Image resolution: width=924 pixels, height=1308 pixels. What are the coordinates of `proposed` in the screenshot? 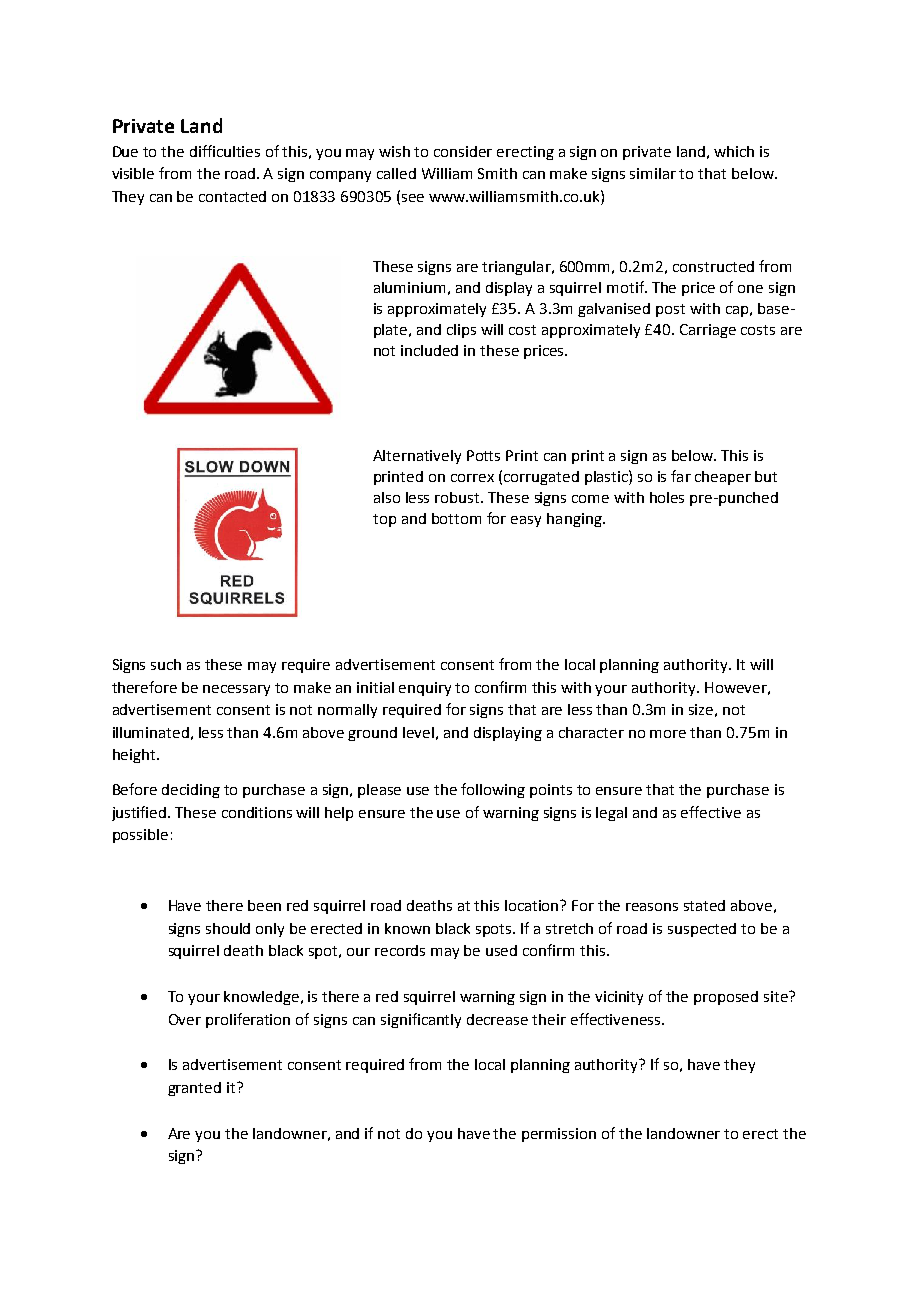 It's located at (726, 998).
